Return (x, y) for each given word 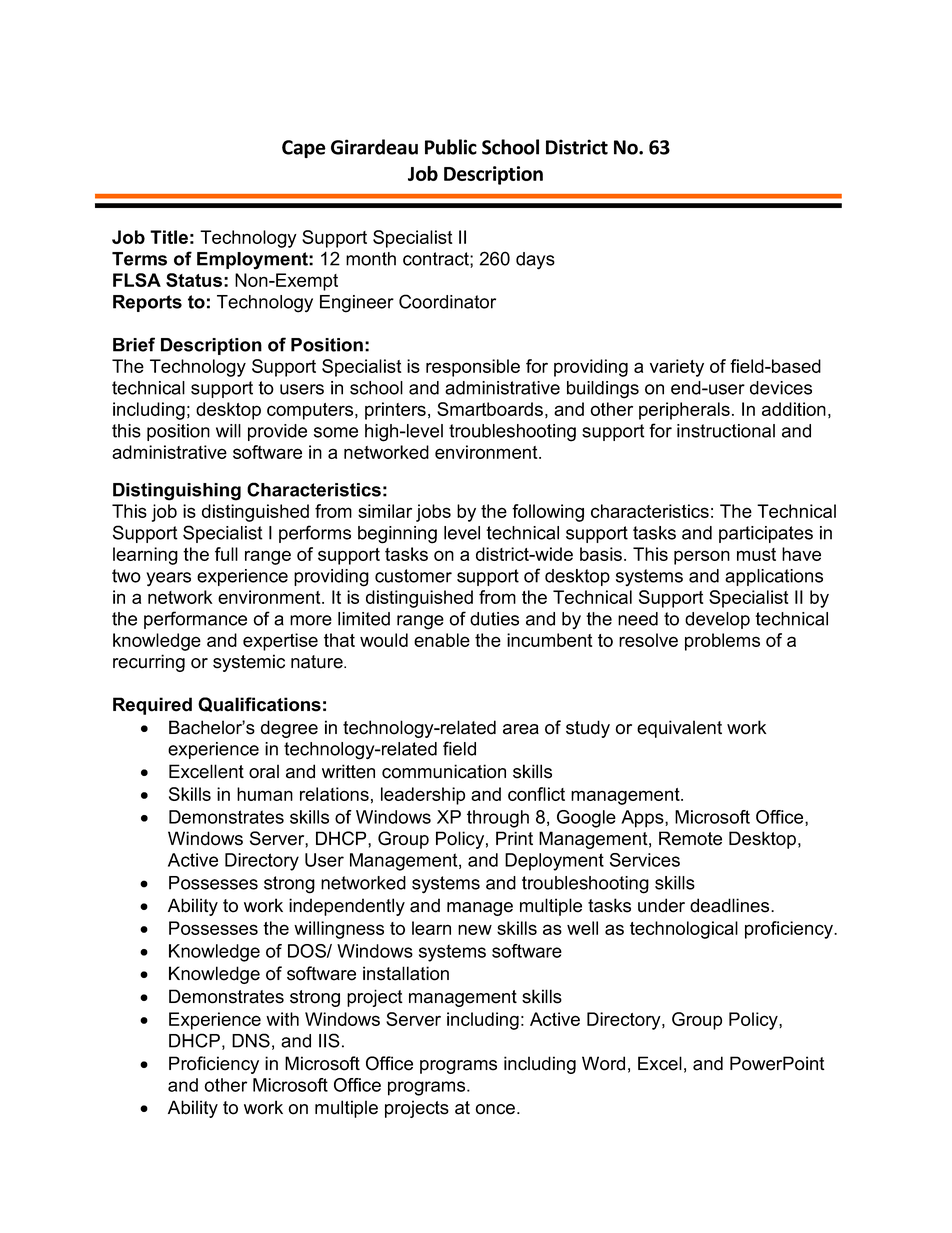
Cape (304, 149)
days (535, 261)
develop (717, 620)
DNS (251, 1040)
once (495, 1109)
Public (451, 147)
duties (494, 619)
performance (195, 620)
